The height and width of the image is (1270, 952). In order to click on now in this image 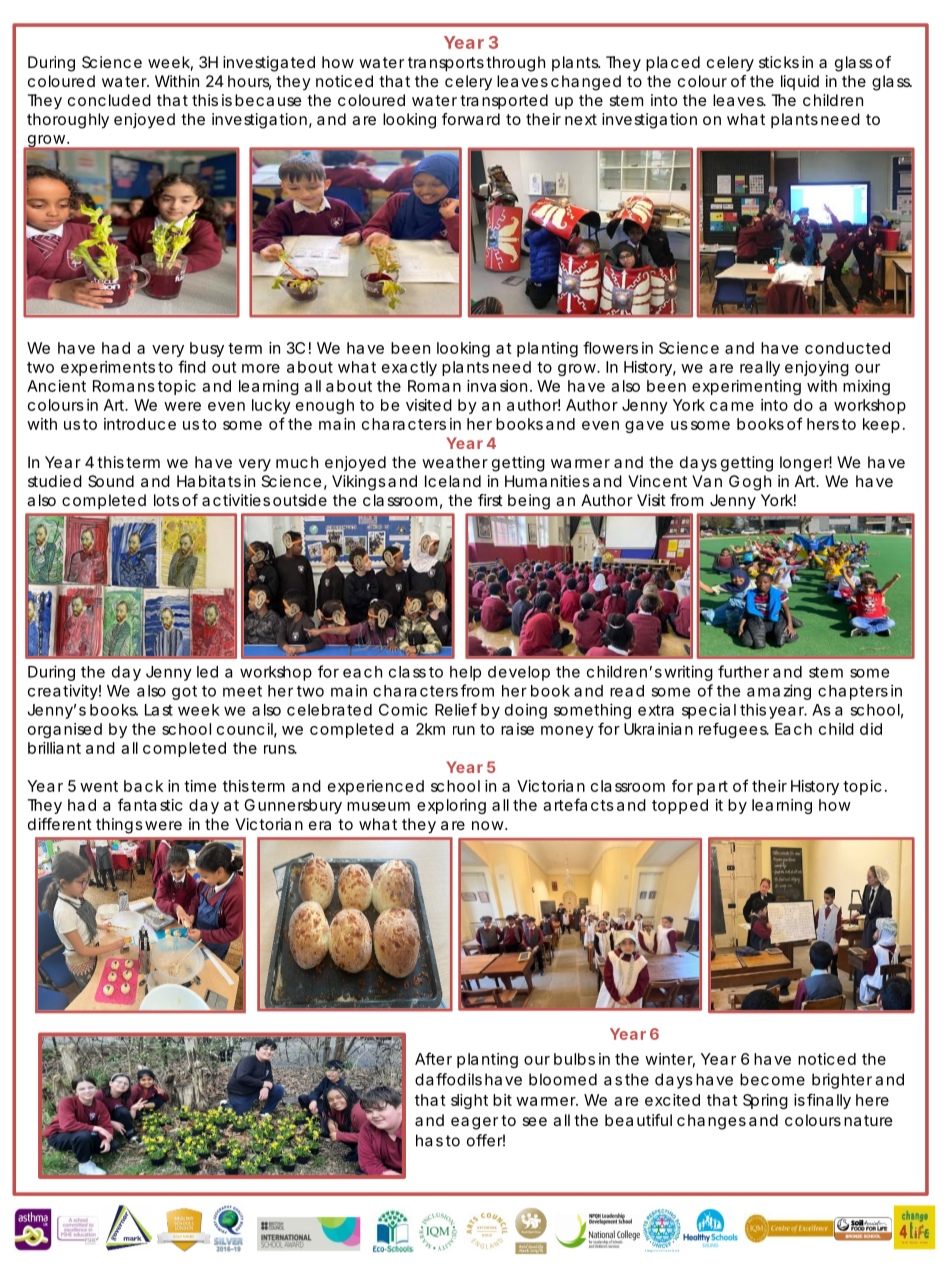, I will do `click(489, 825)`.
